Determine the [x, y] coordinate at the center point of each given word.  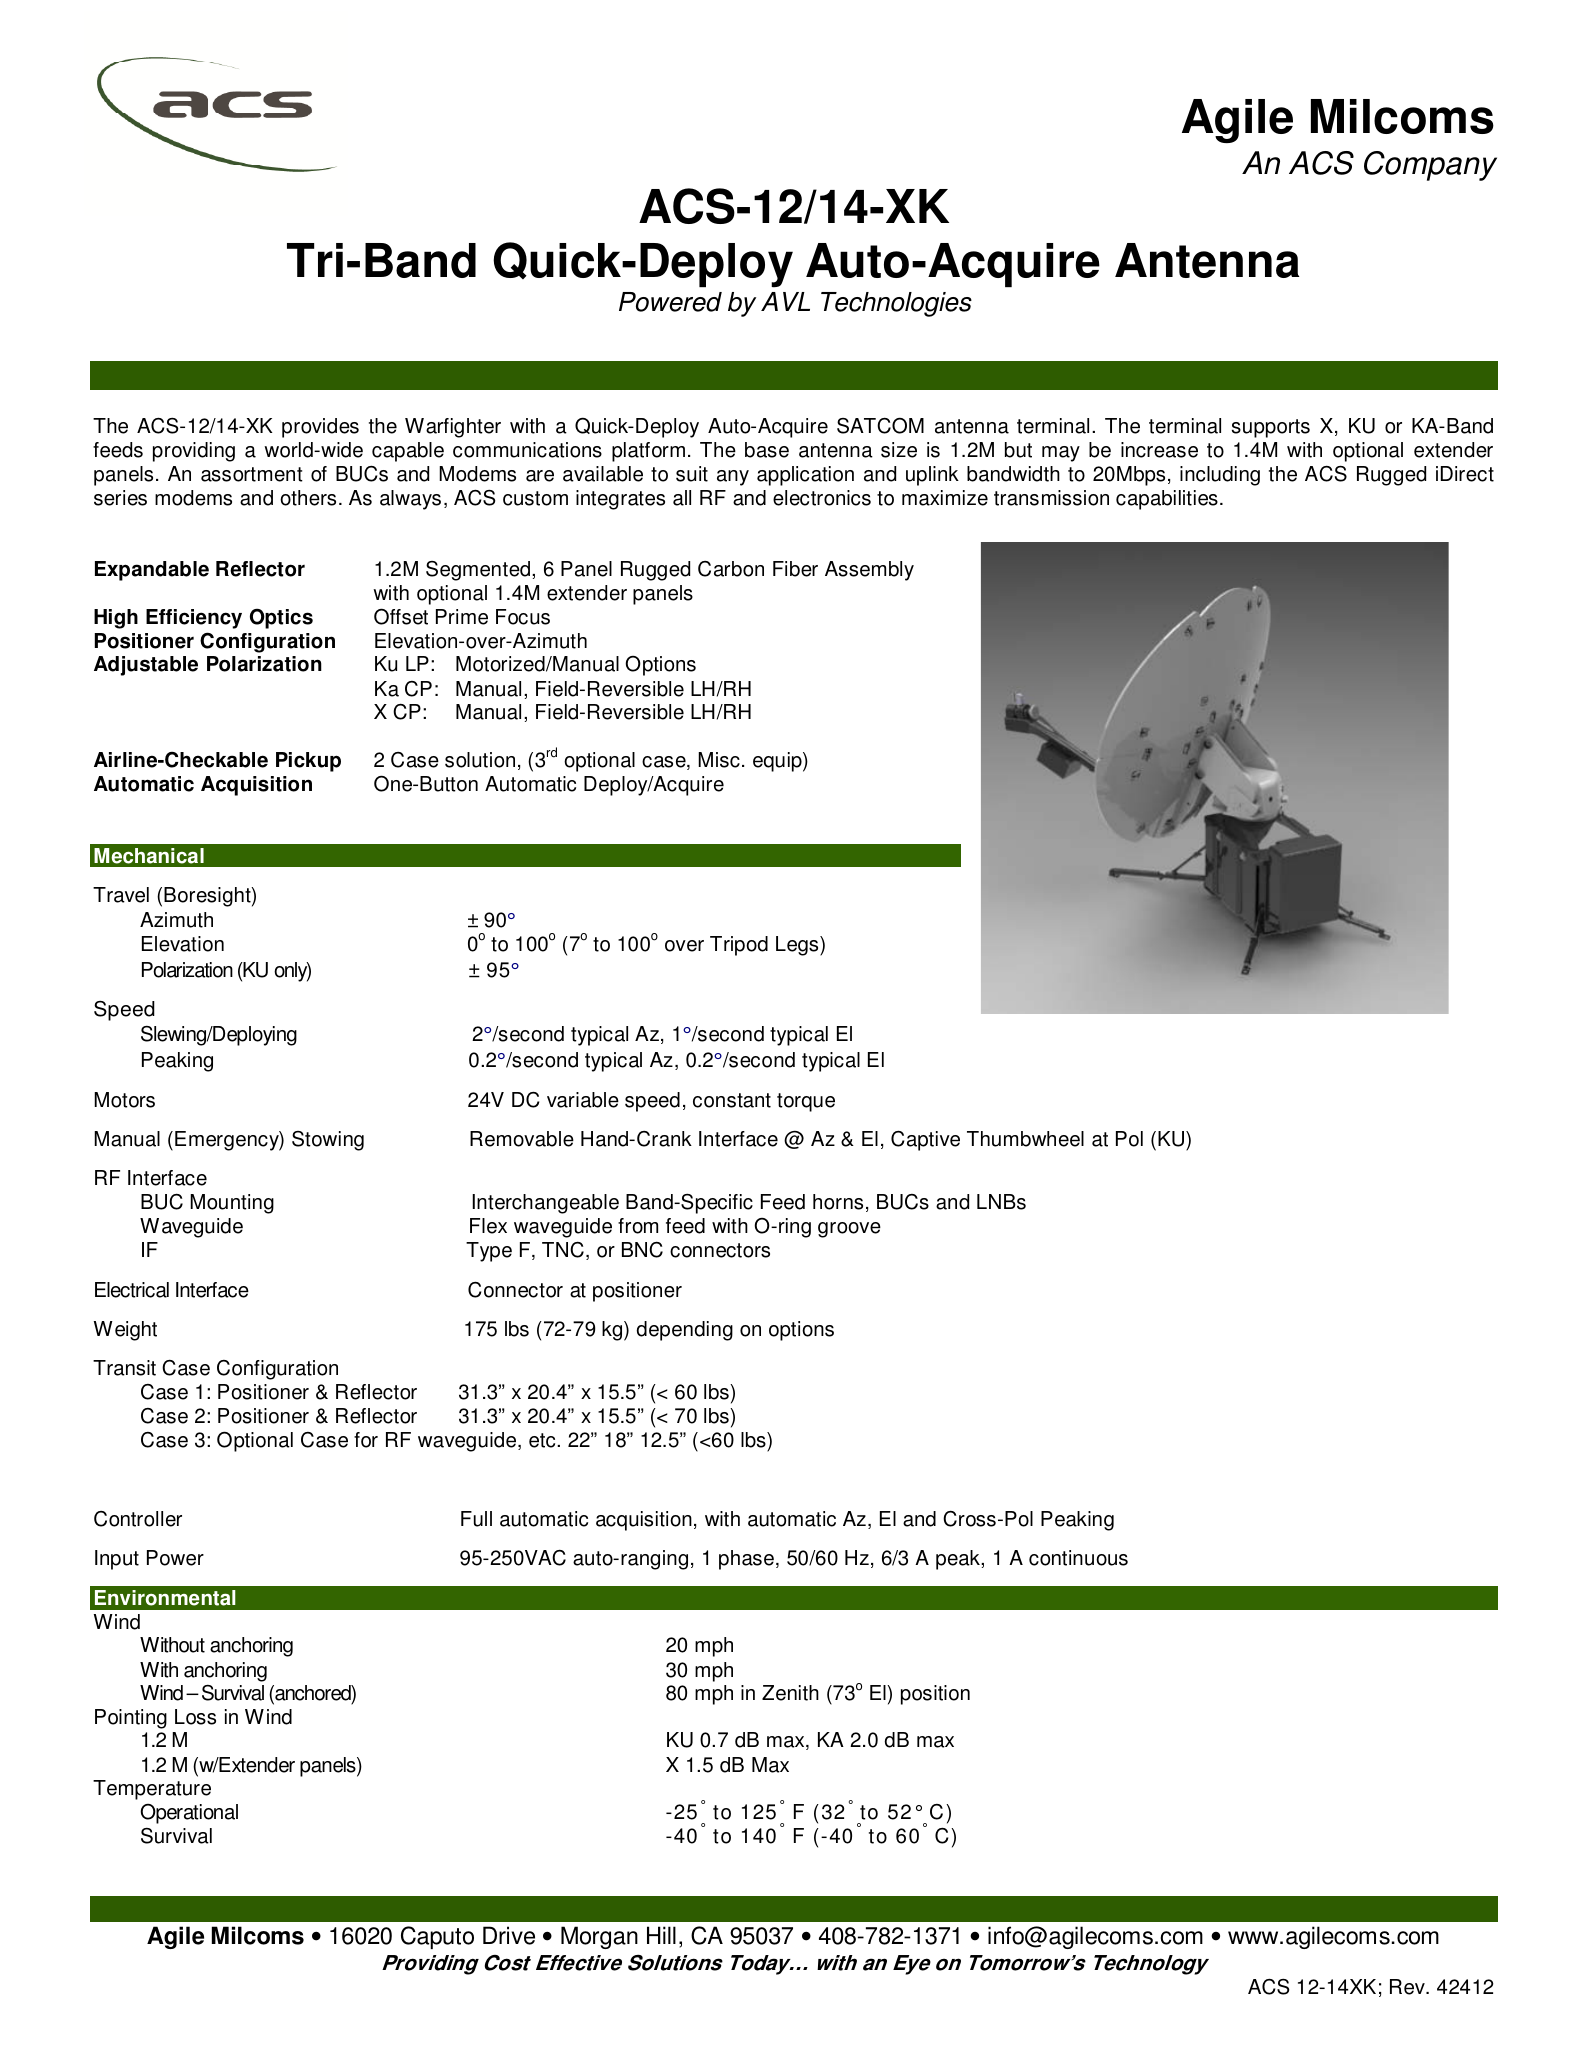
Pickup [308, 762]
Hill [661, 1935]
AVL [785, 301]
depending [685, 1331]
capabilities [1167, 500]
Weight [125, 1331]
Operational [189, 1814]
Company [1430, 166]
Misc [719, 760]
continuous [1078, 1558]
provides [320, 428]
